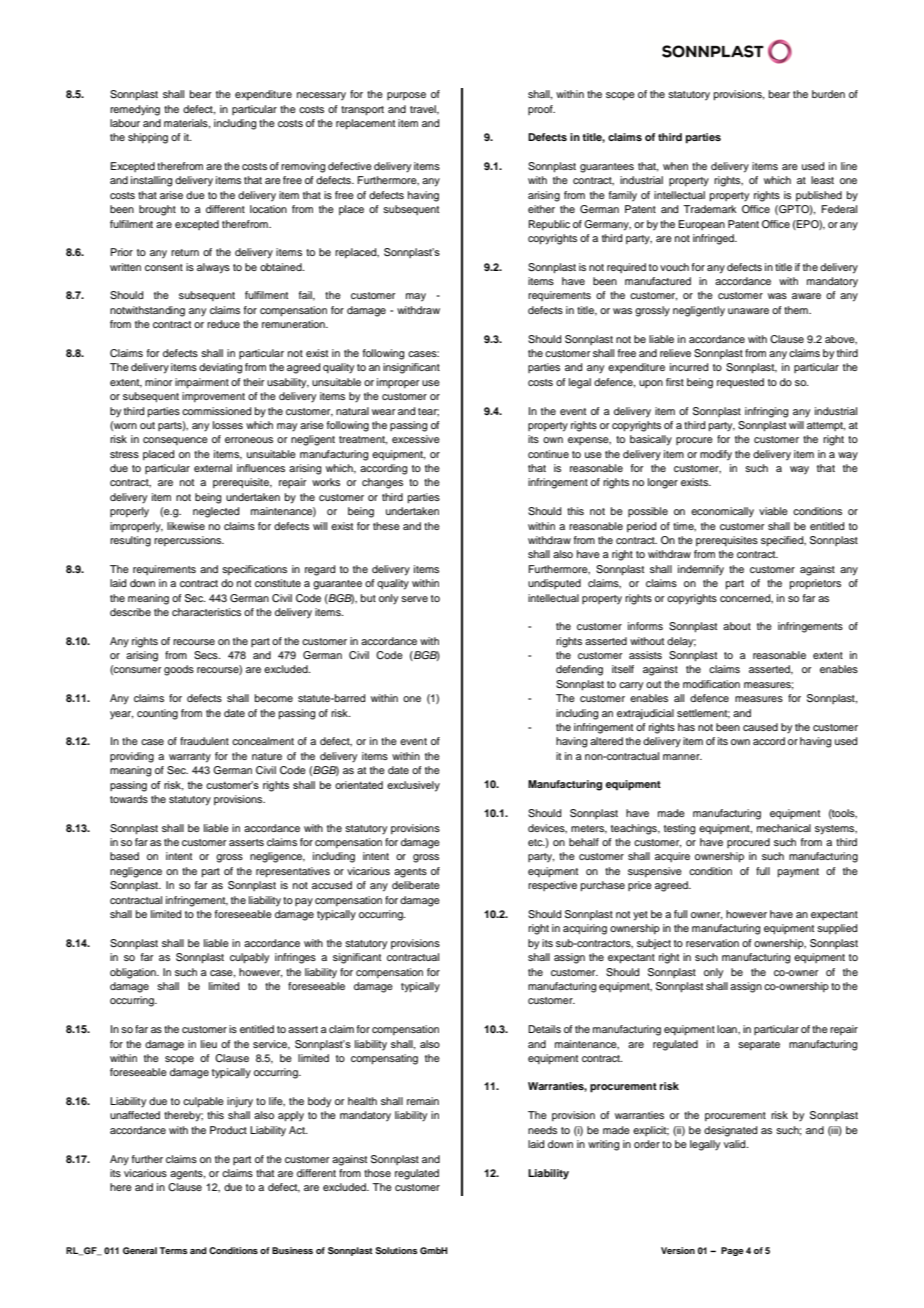 This screenshot has height=1308, width=924. I want to click on burden, so click(828, 94).
